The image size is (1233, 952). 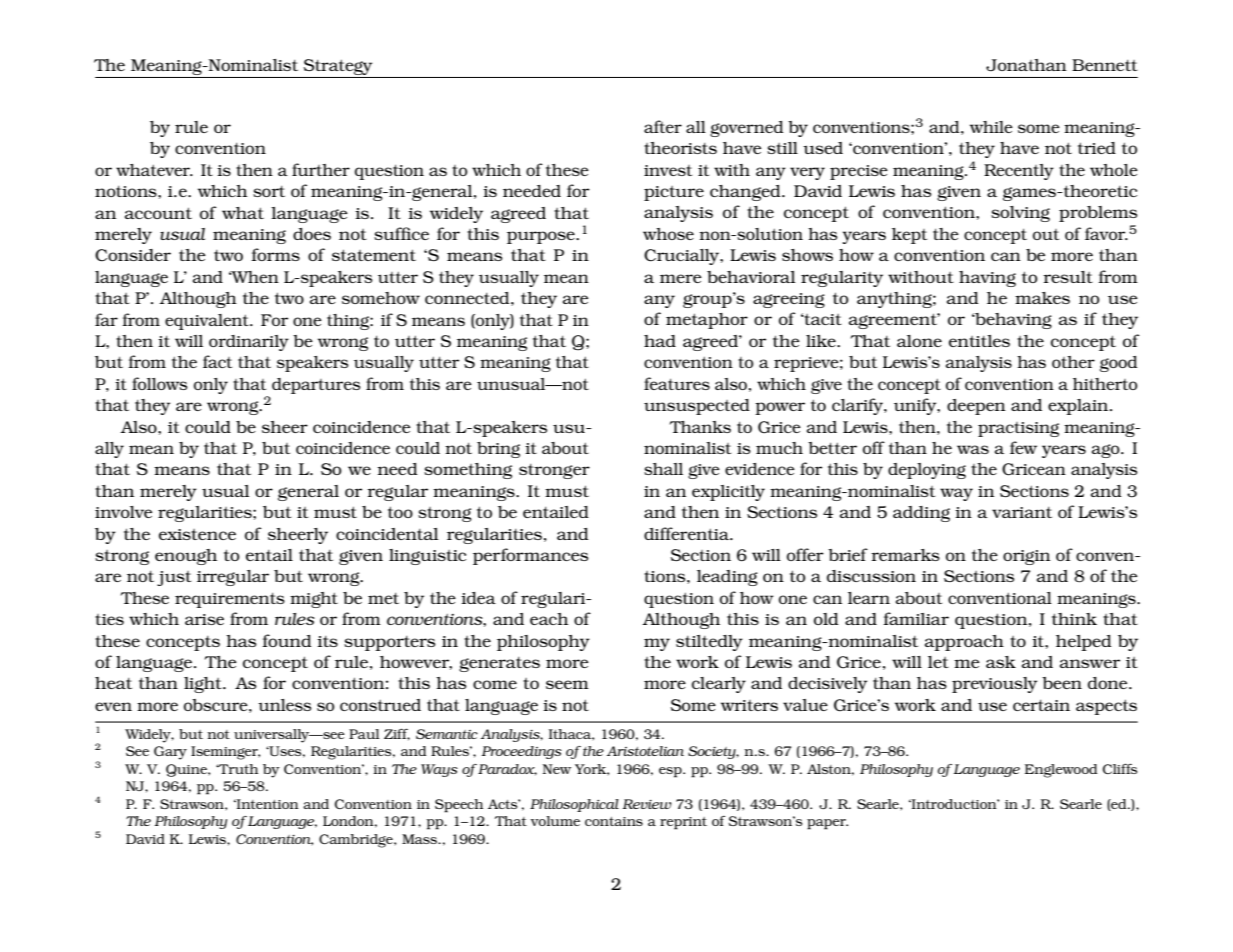 What do you see at coordinates (1061, 771) in the page?
I see `Englewood` at bounding box center [1061, 771].
